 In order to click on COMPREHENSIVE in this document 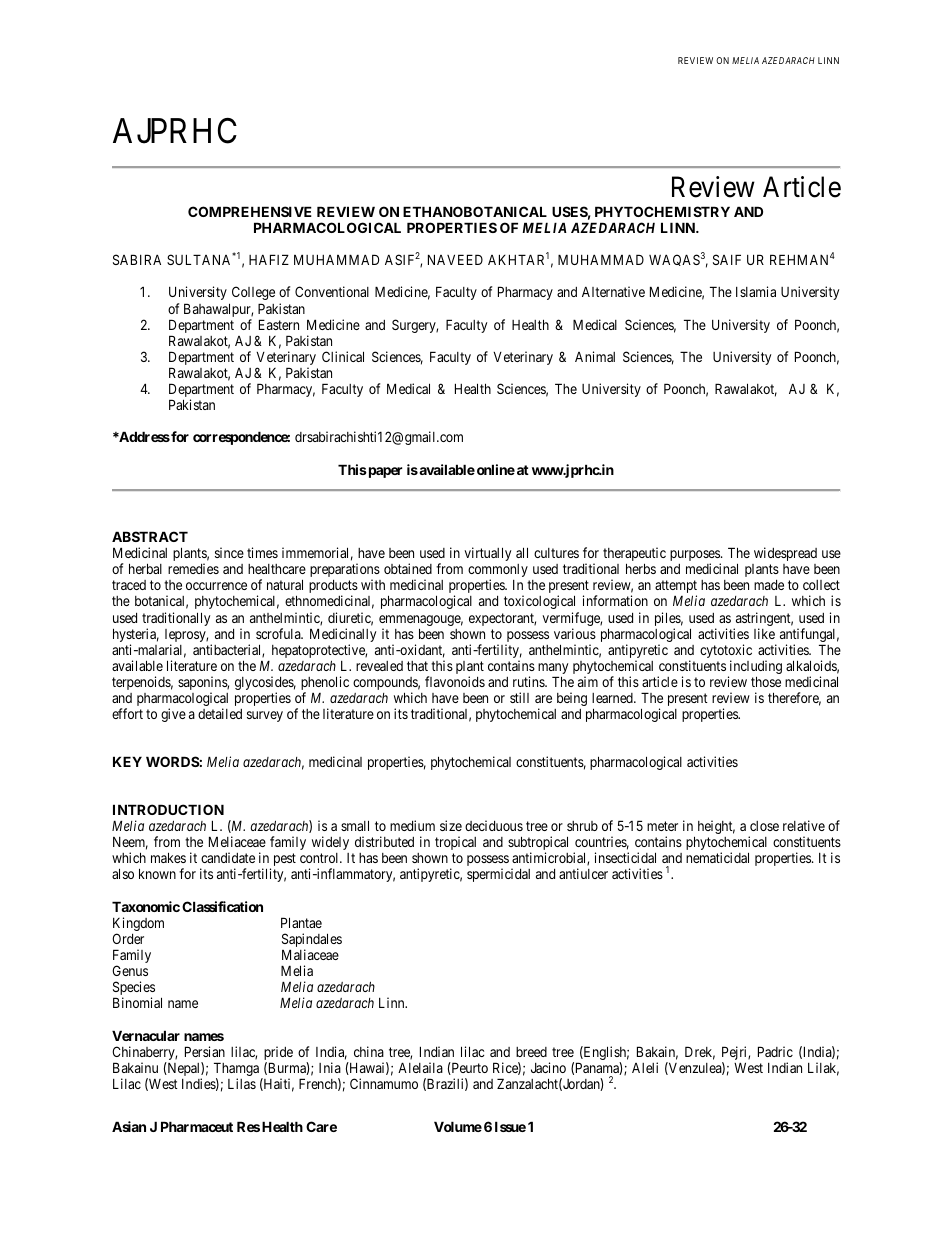, I will do `click(250, 211)`.
